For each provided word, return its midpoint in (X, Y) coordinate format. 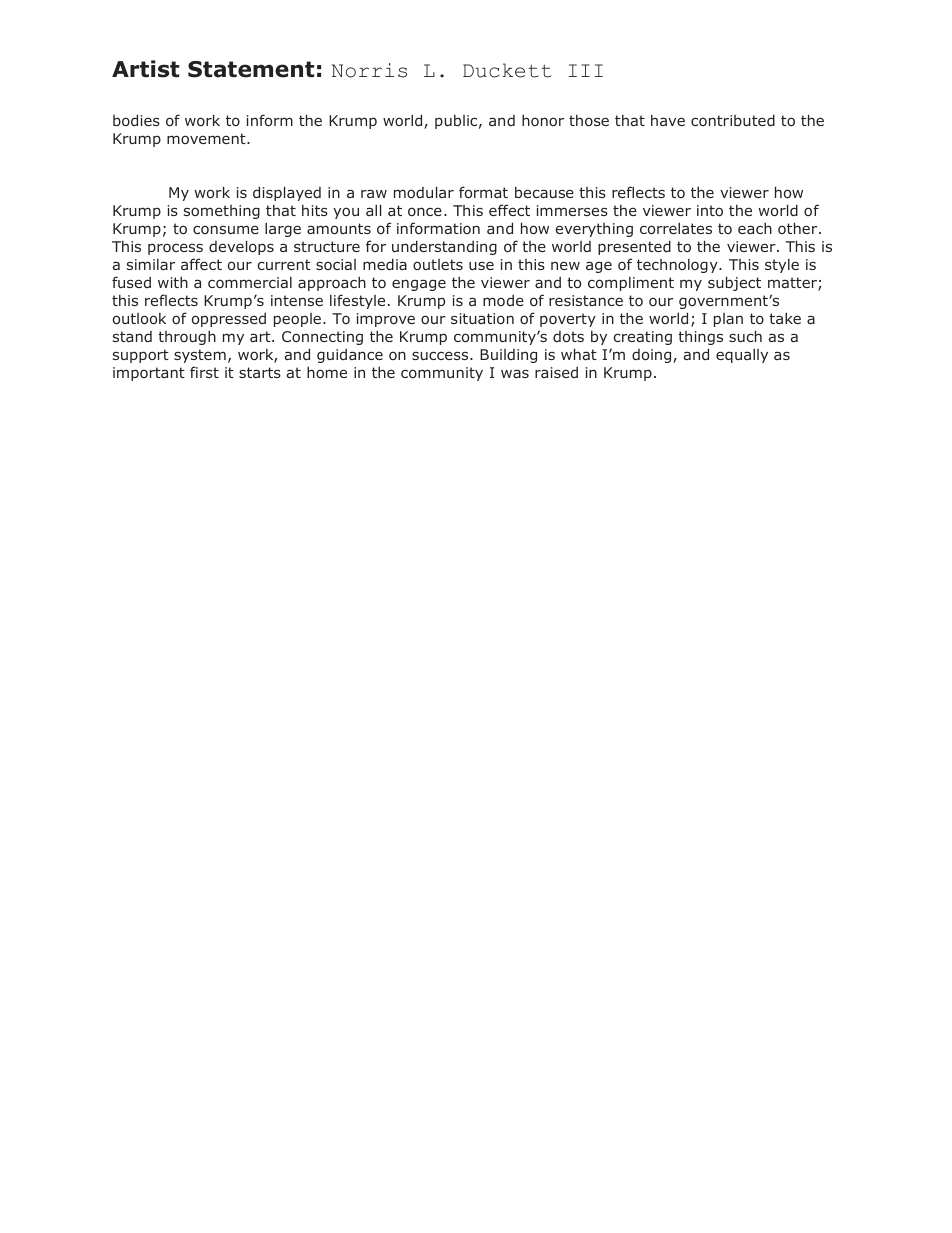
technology (678, 266)
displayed (287, 193)
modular (424, 192)
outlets (438, 264)
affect (201, 264)
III (586, 70)
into (710, 210)
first (204, 372)
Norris (369, 70)
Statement (251, 69)
